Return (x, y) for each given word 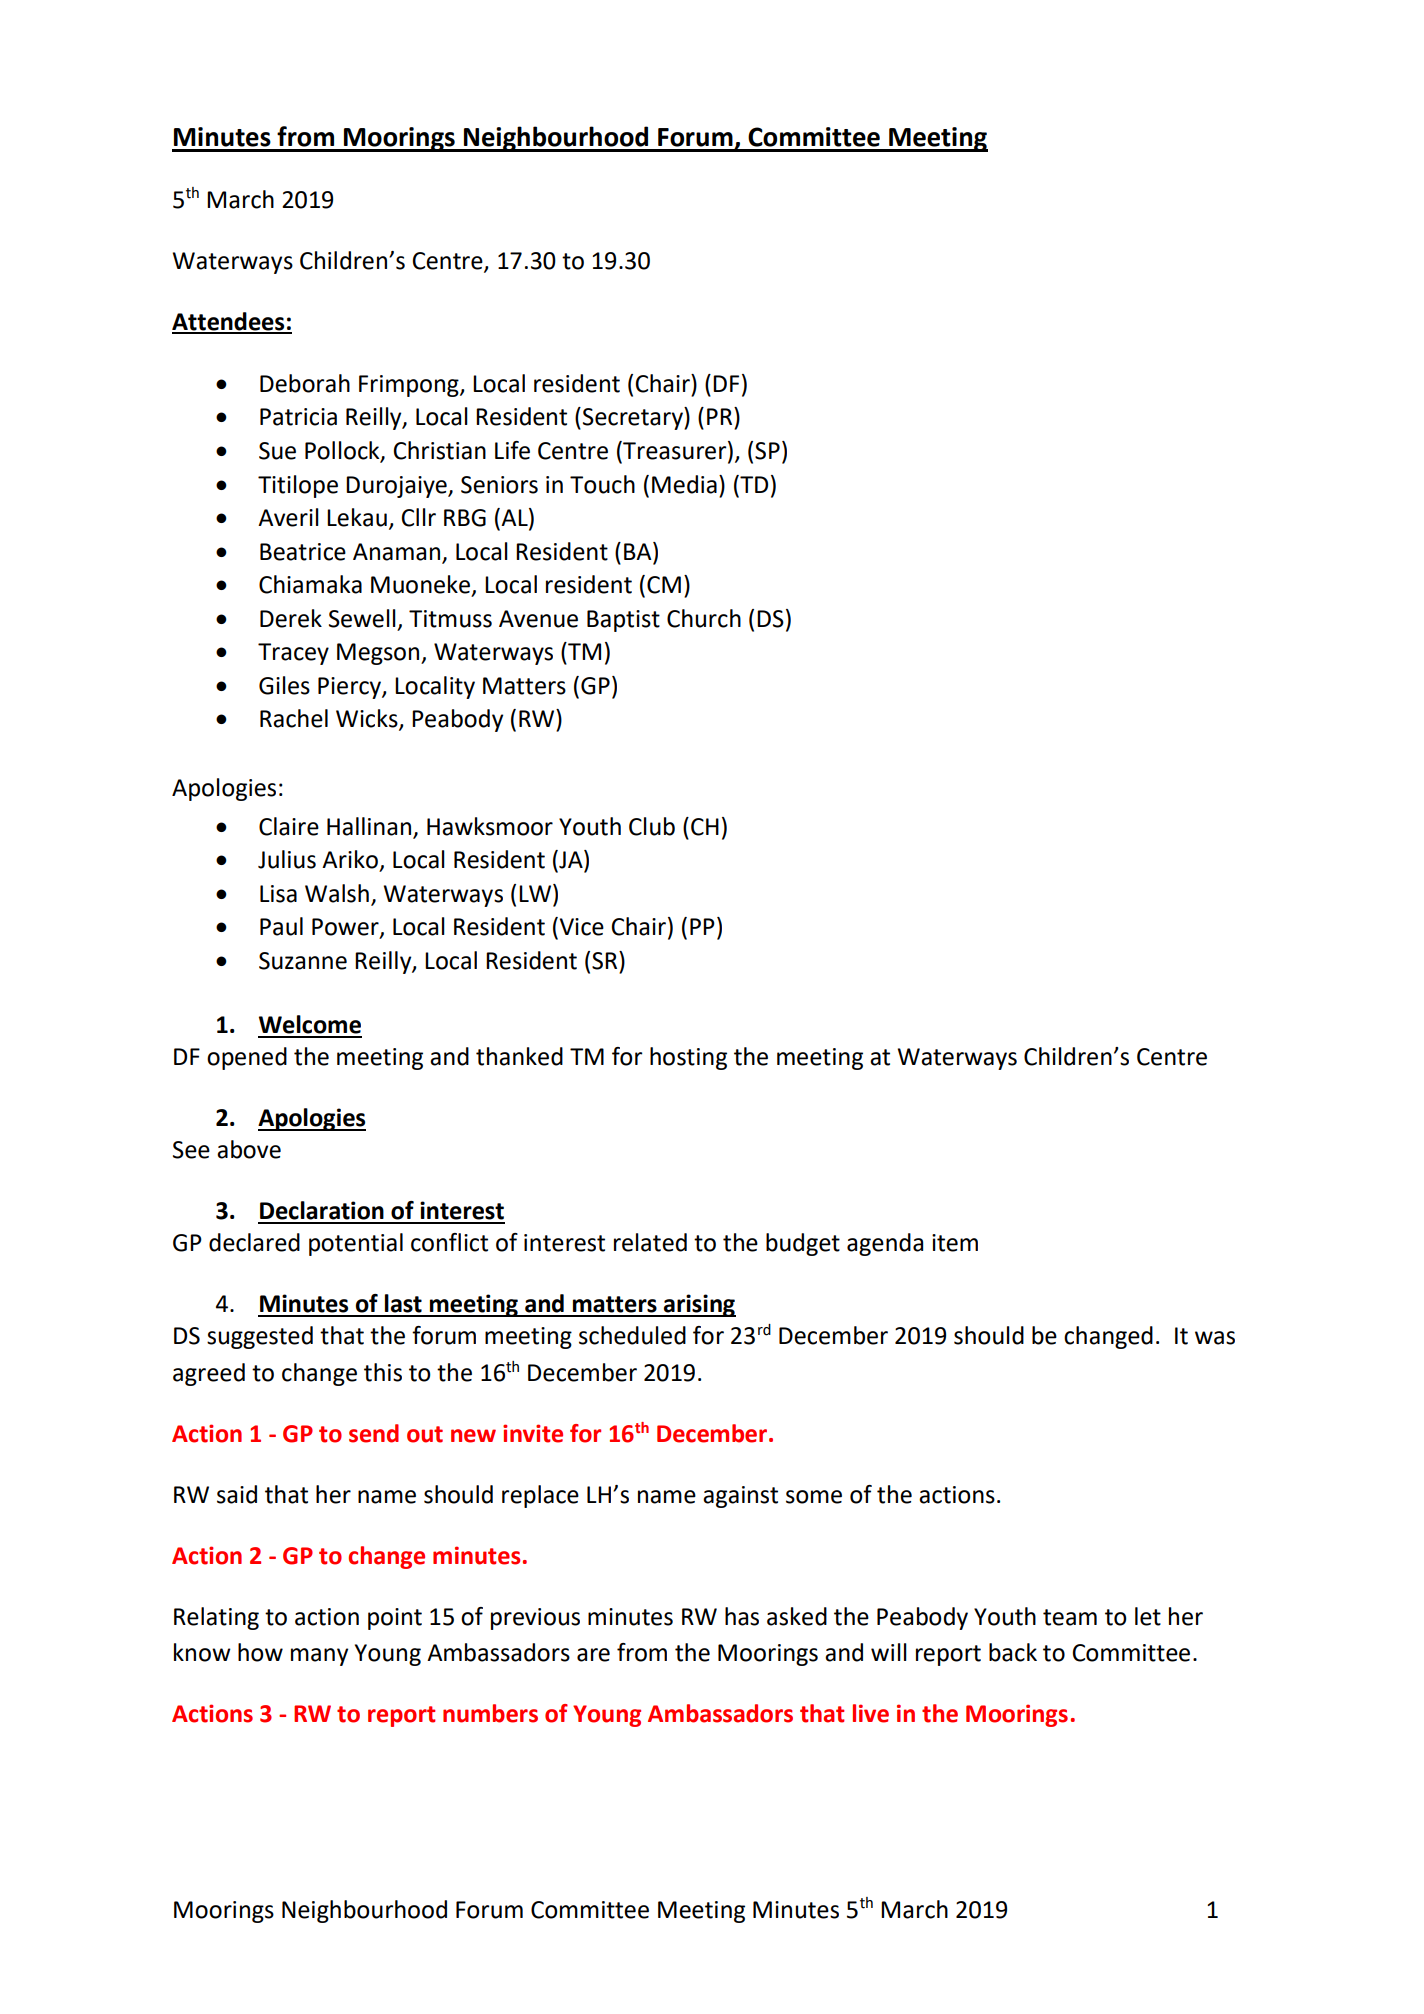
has (742, 1616)
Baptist (623, 621)
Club (652, 826)
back (1013, 1652)
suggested (260, 1337)
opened (247, 1058)
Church (704, 618)
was (1215, 1338)
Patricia (298, 417)
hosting (688, 1058)
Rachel (294, 718)
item (955, 1243)
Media (684, 484)
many (319, 1657)
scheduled (632, 1335)
